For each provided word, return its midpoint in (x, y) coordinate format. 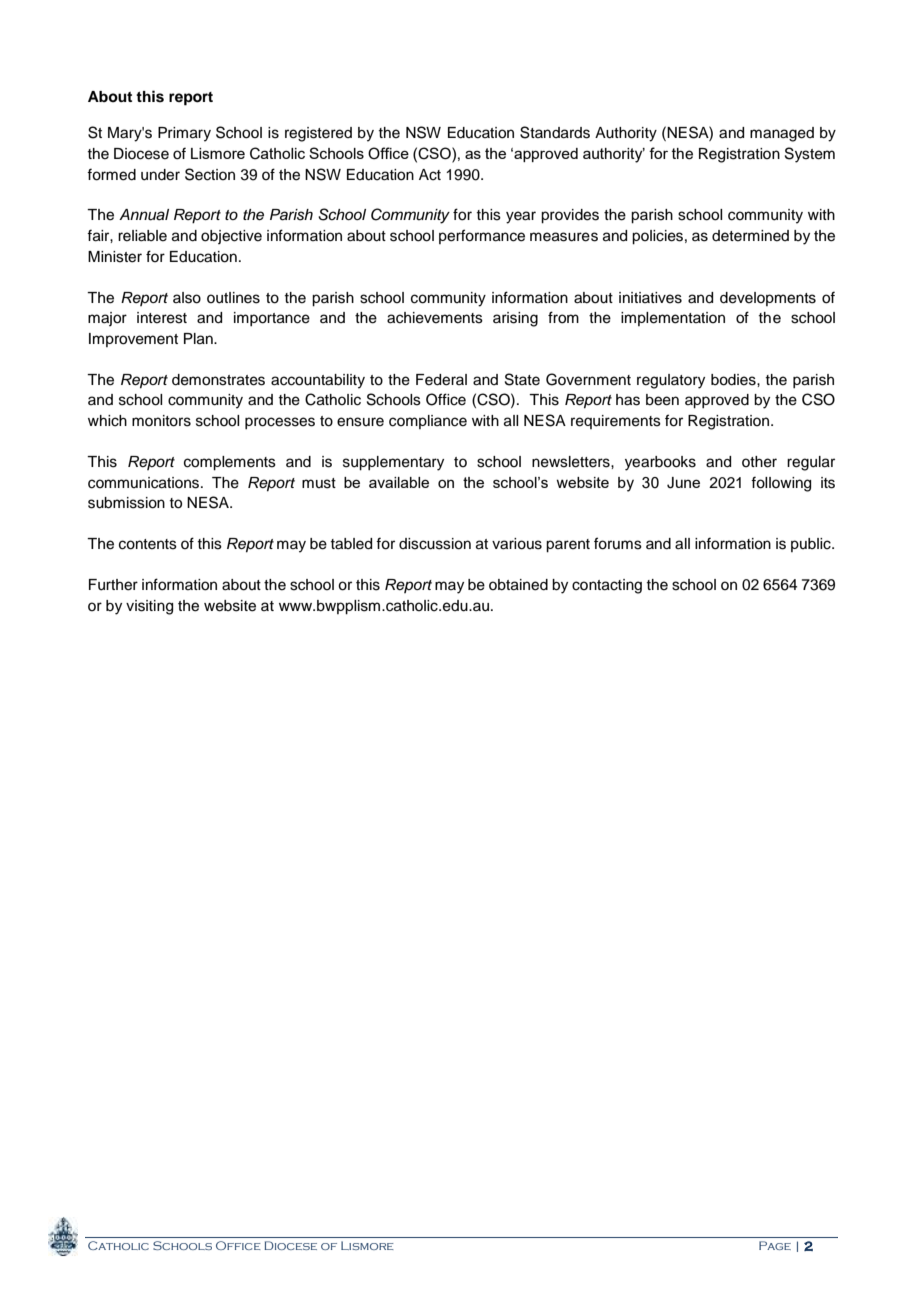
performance (482, 236)
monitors (161, 421)
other (759, 462)
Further (113, 585)
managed (782, 134)
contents (148, 544)
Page (775, 1245)
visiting (149, 607)
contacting (607, 586)
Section (210, 174)
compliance (428, 422)
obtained (518, 585)
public (812, 545)
